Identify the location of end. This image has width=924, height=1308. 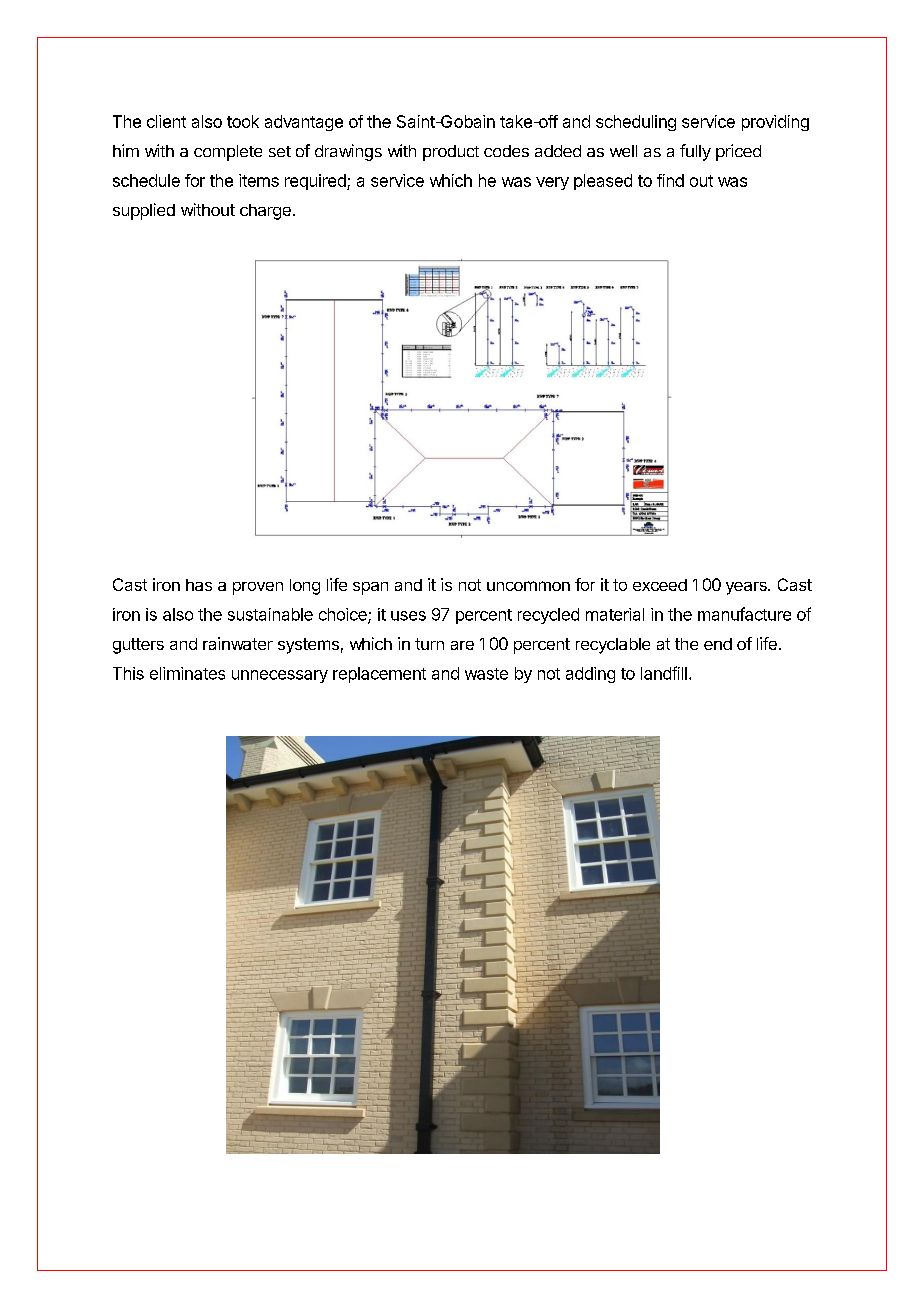
(718, 644).
